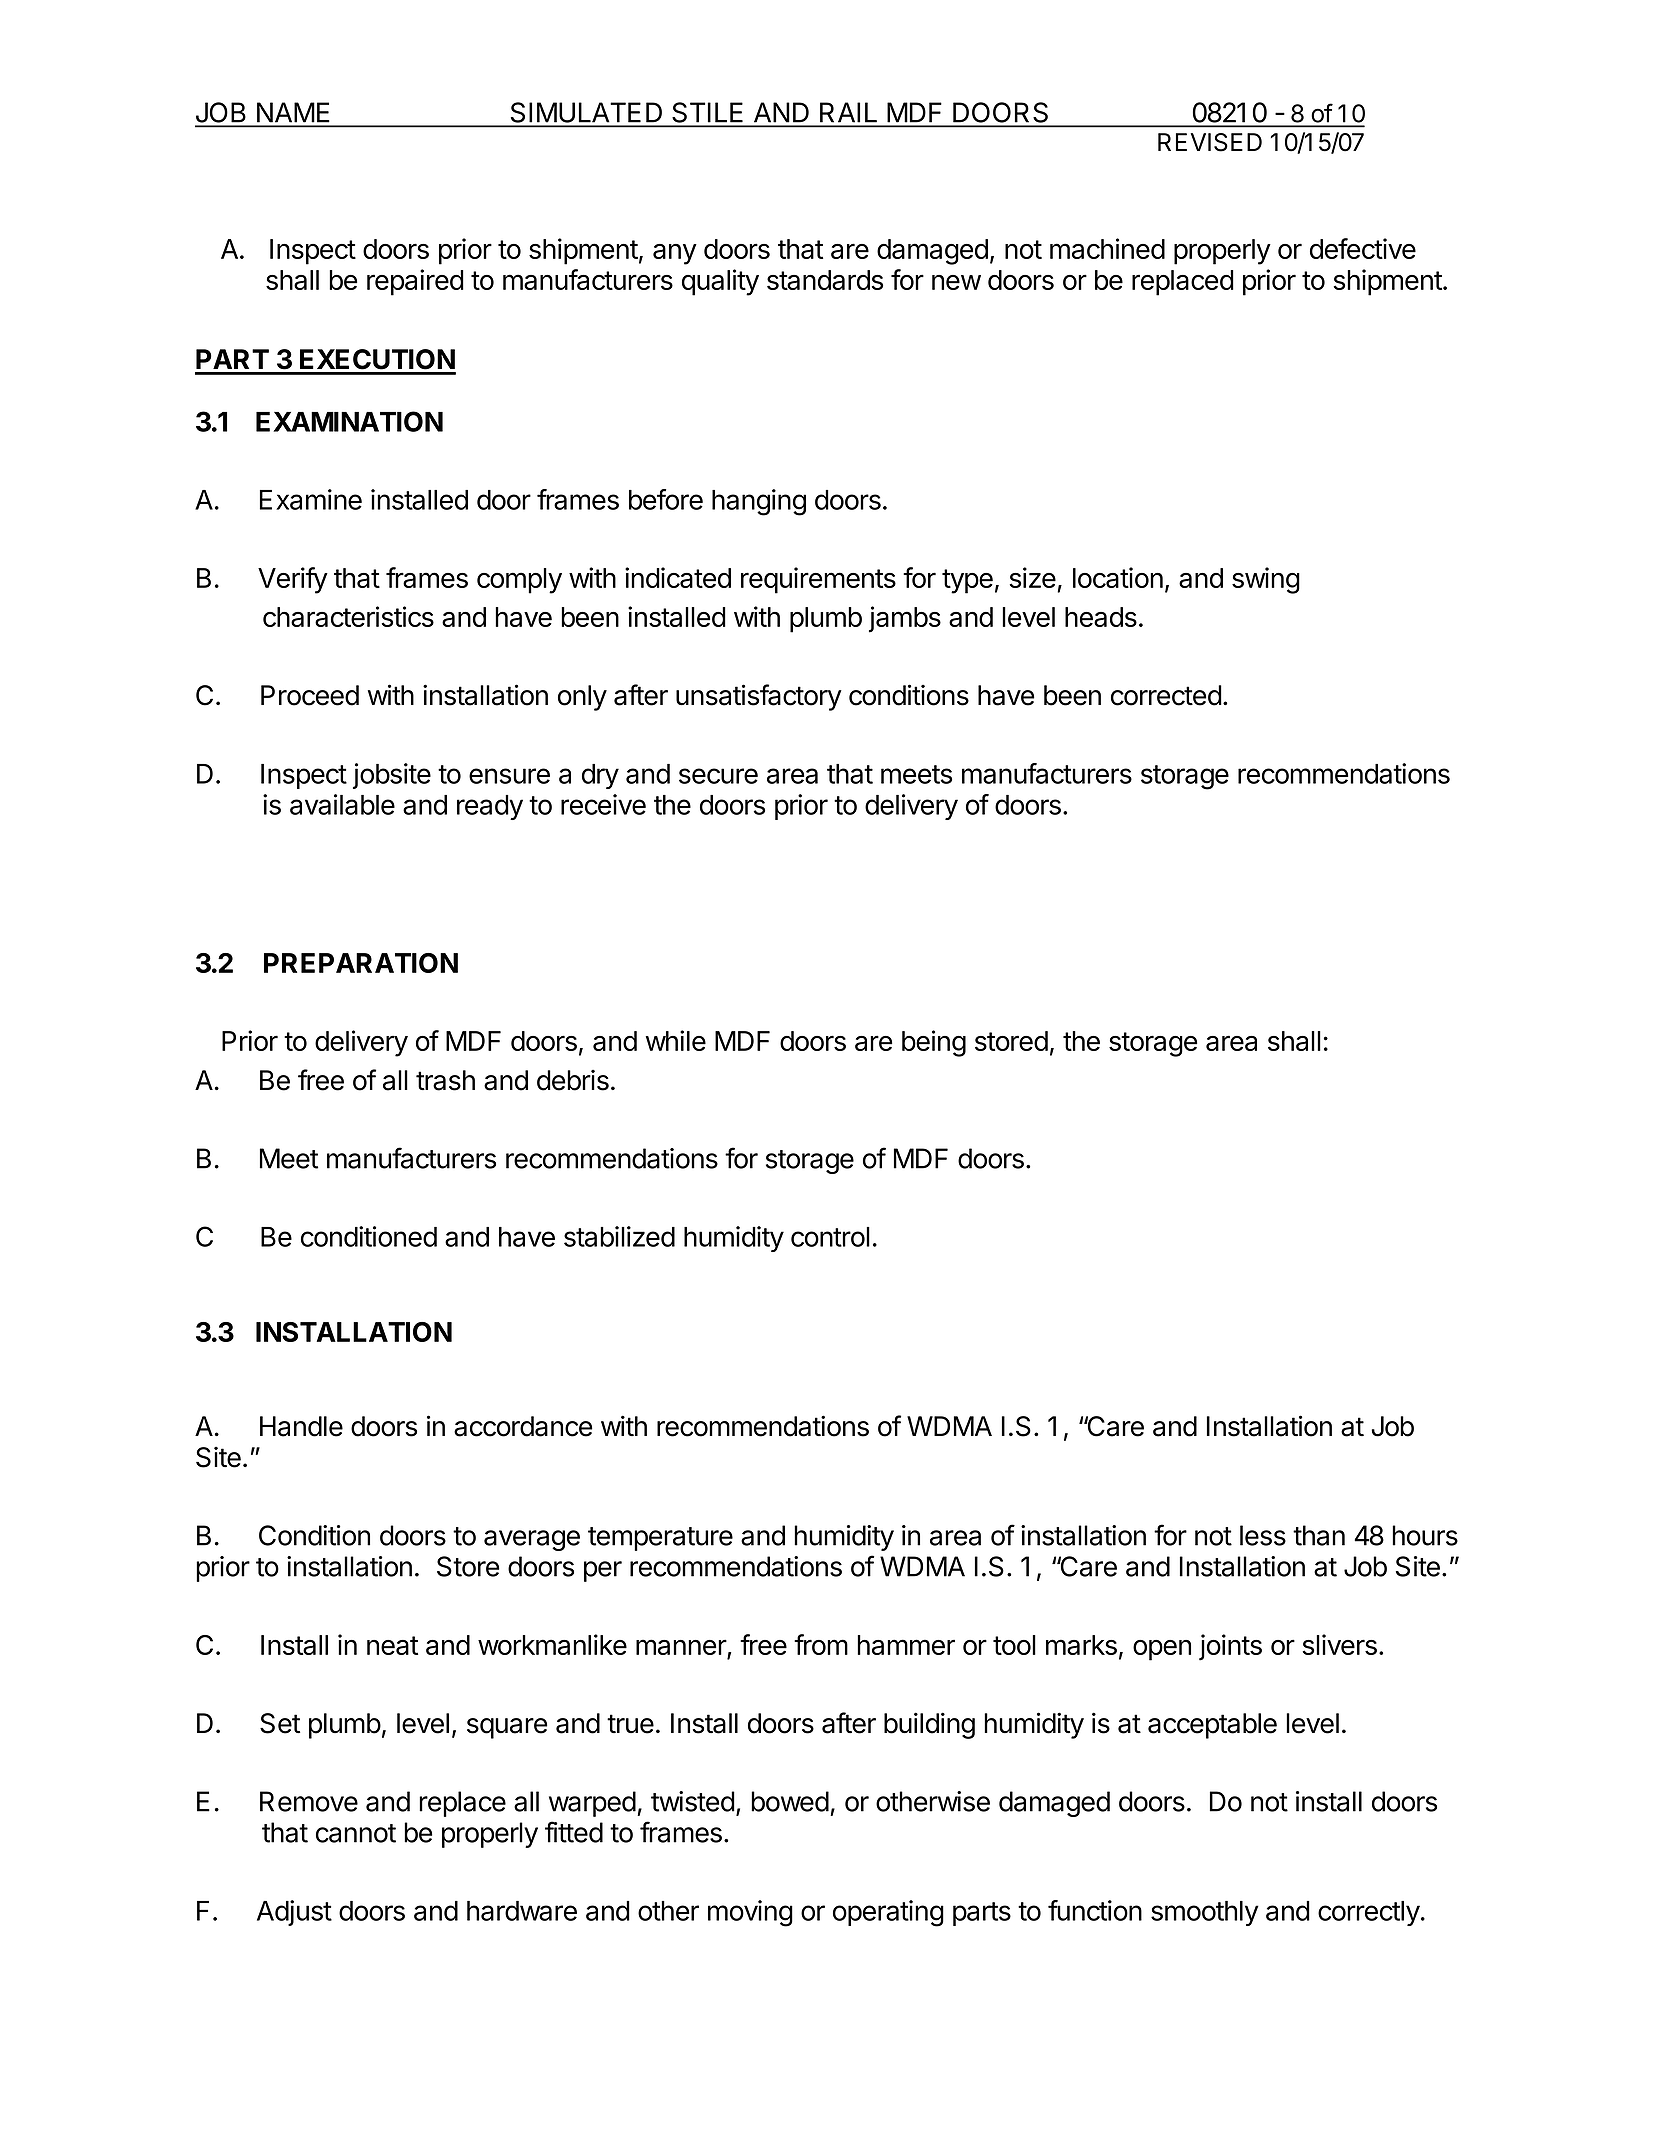 The height and width of the document is (2144, 1657). Describe the element at coordinates (825, 280) in the document. I see `standards` at that location.
